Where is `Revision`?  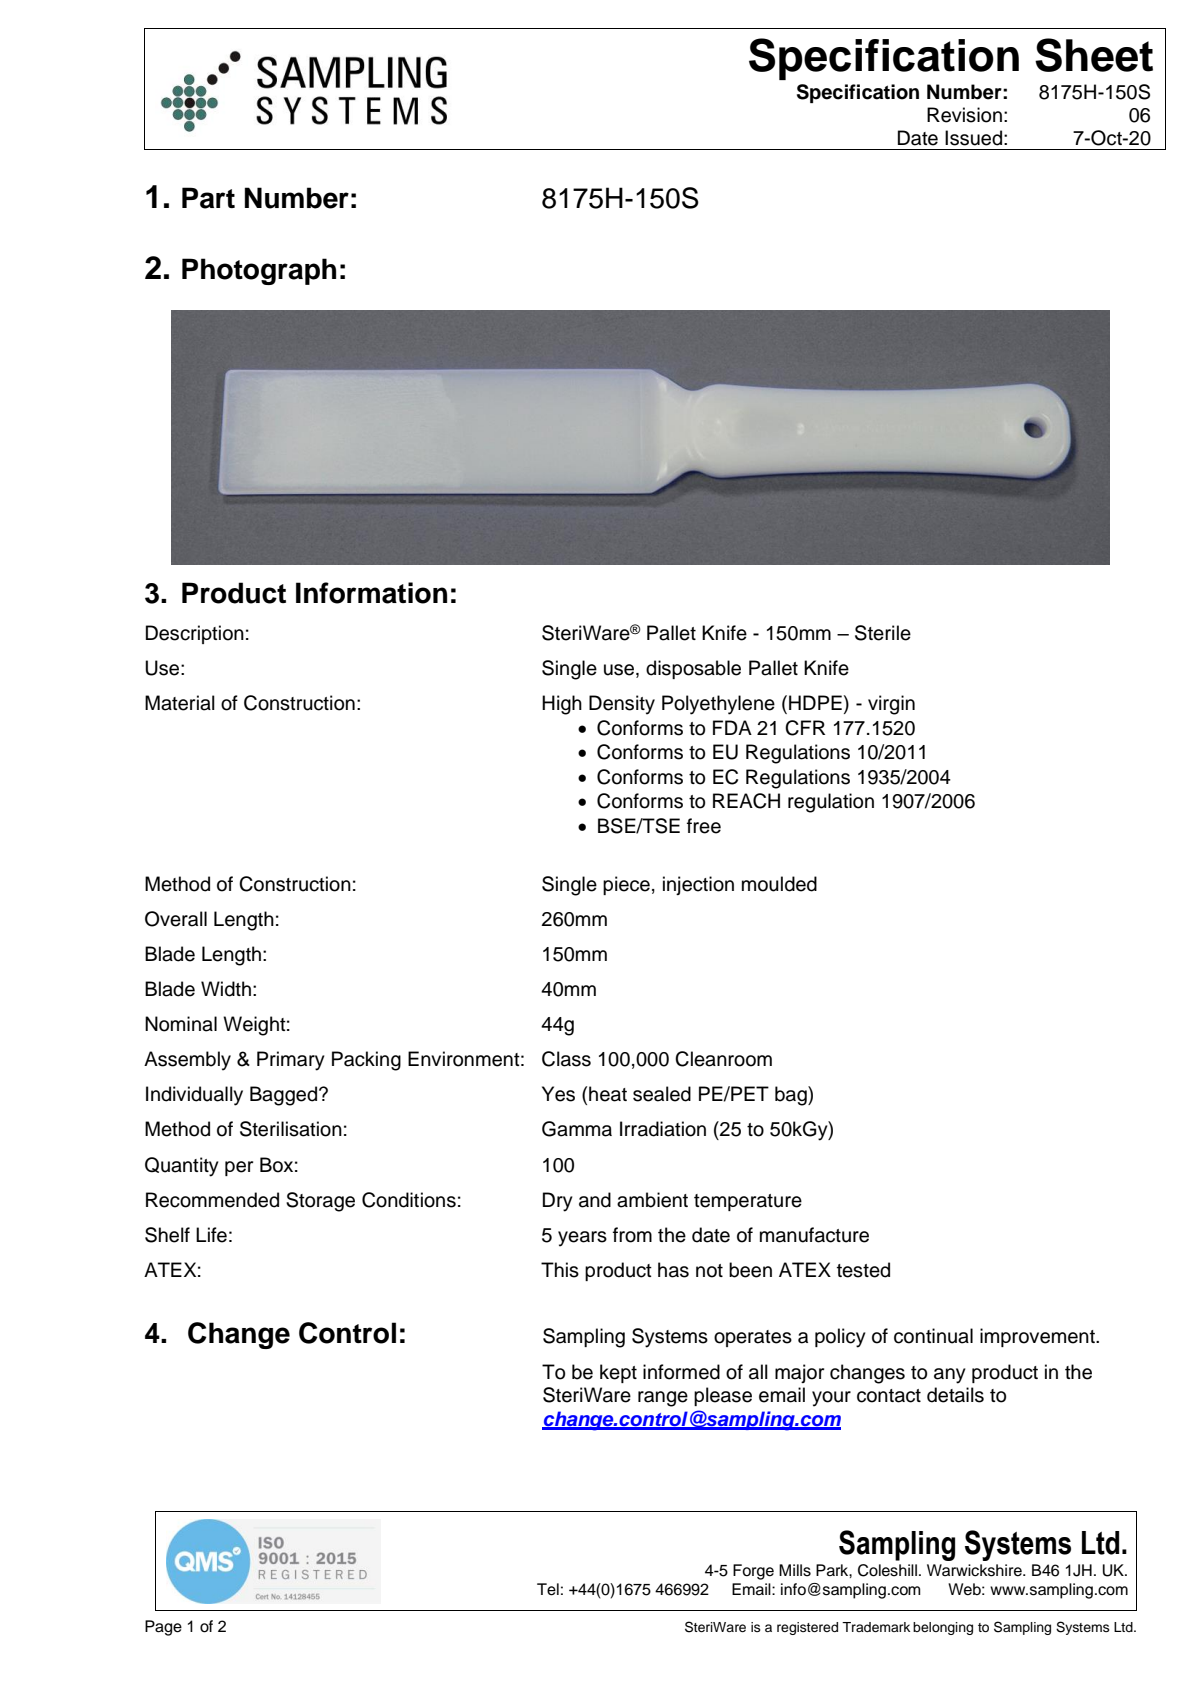
Revision is located at coordinates (964, 115).
